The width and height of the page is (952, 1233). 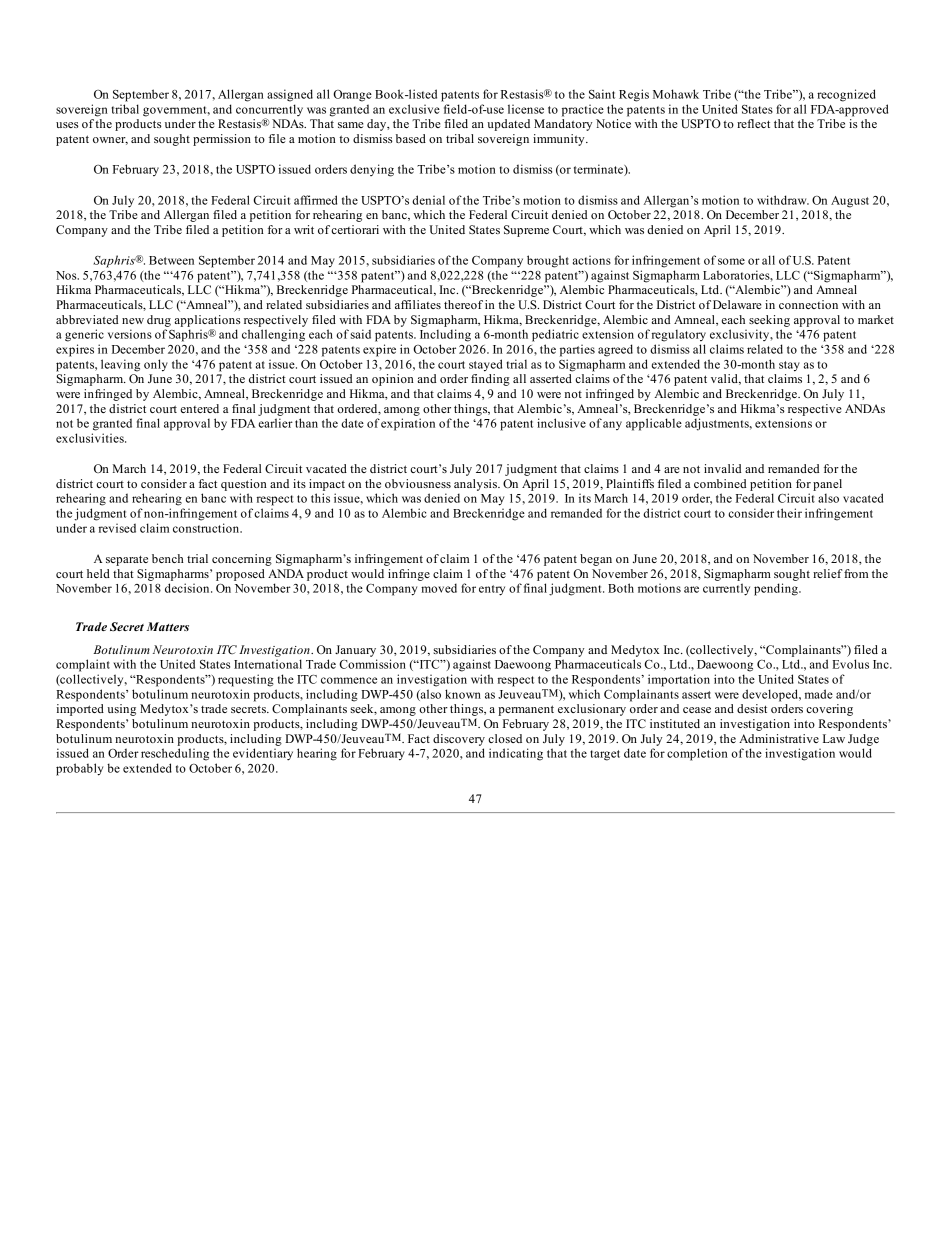 I want to click on discovery, so click(x=459, y=740).
